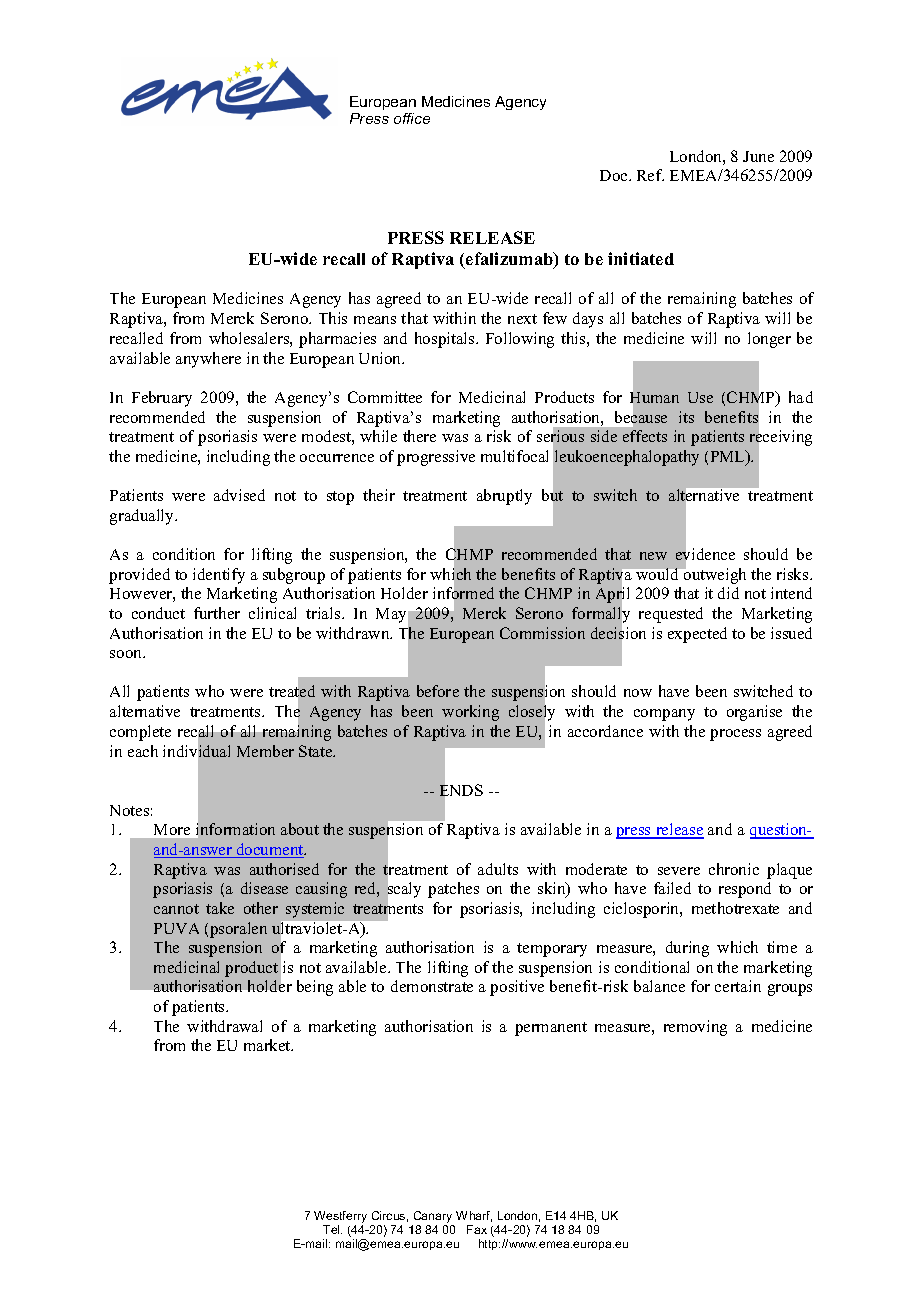 This screenshot has height=1308, width=924. I want to click on office, so click(412, 118).
